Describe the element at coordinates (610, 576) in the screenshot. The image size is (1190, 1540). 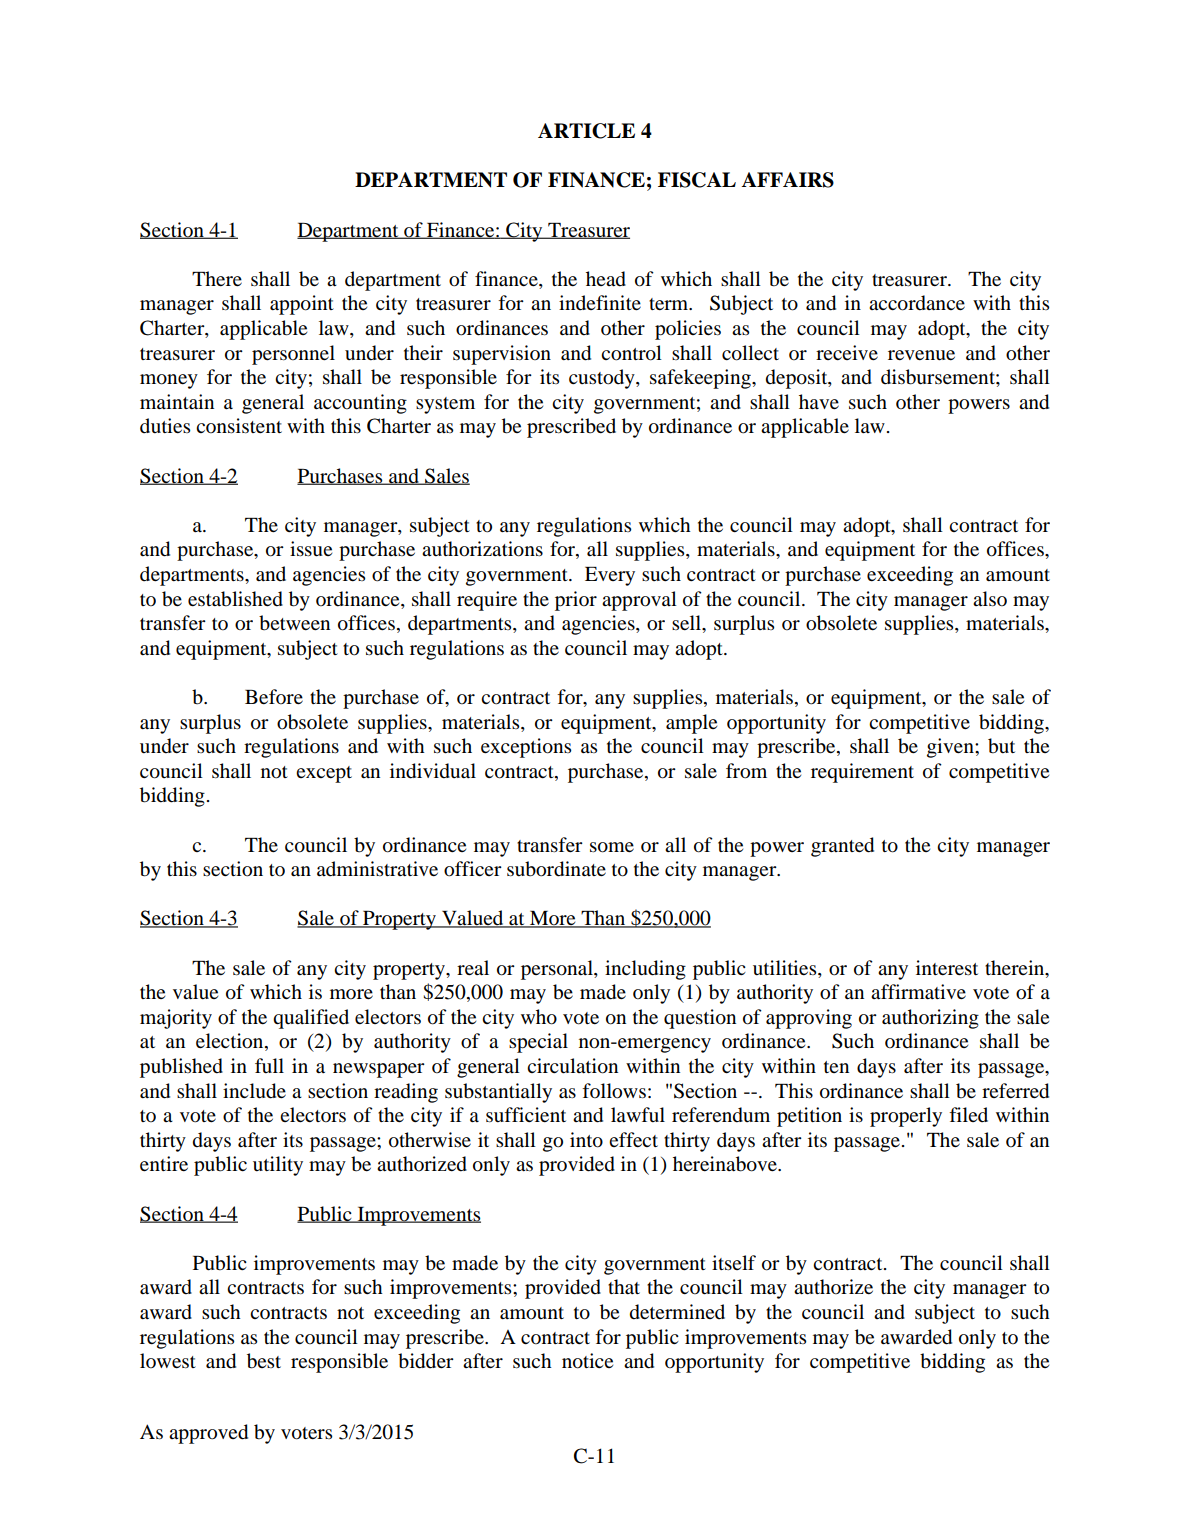
I see `Every` at that location.
